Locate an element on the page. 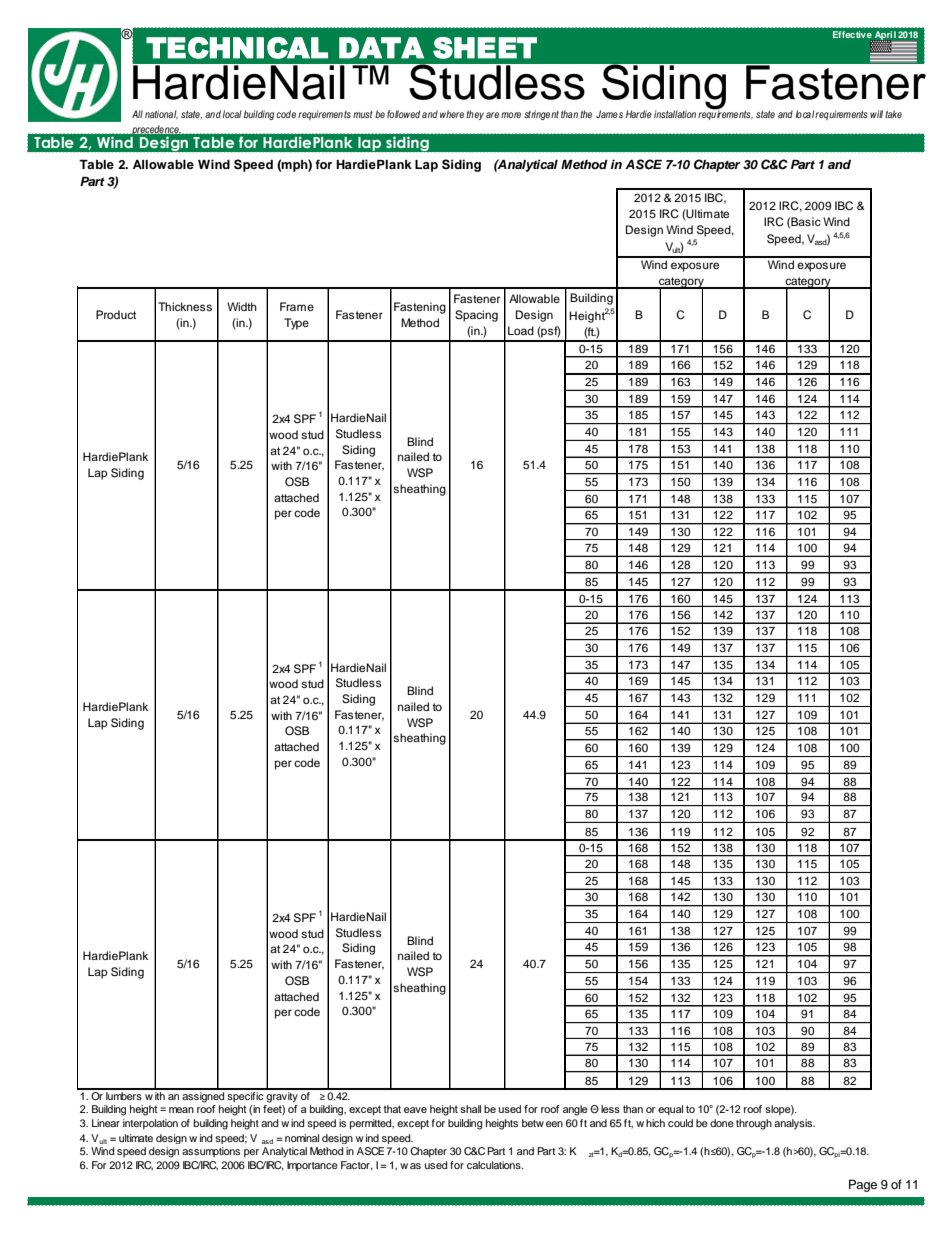  Load is located at coordinates (521, 330).
